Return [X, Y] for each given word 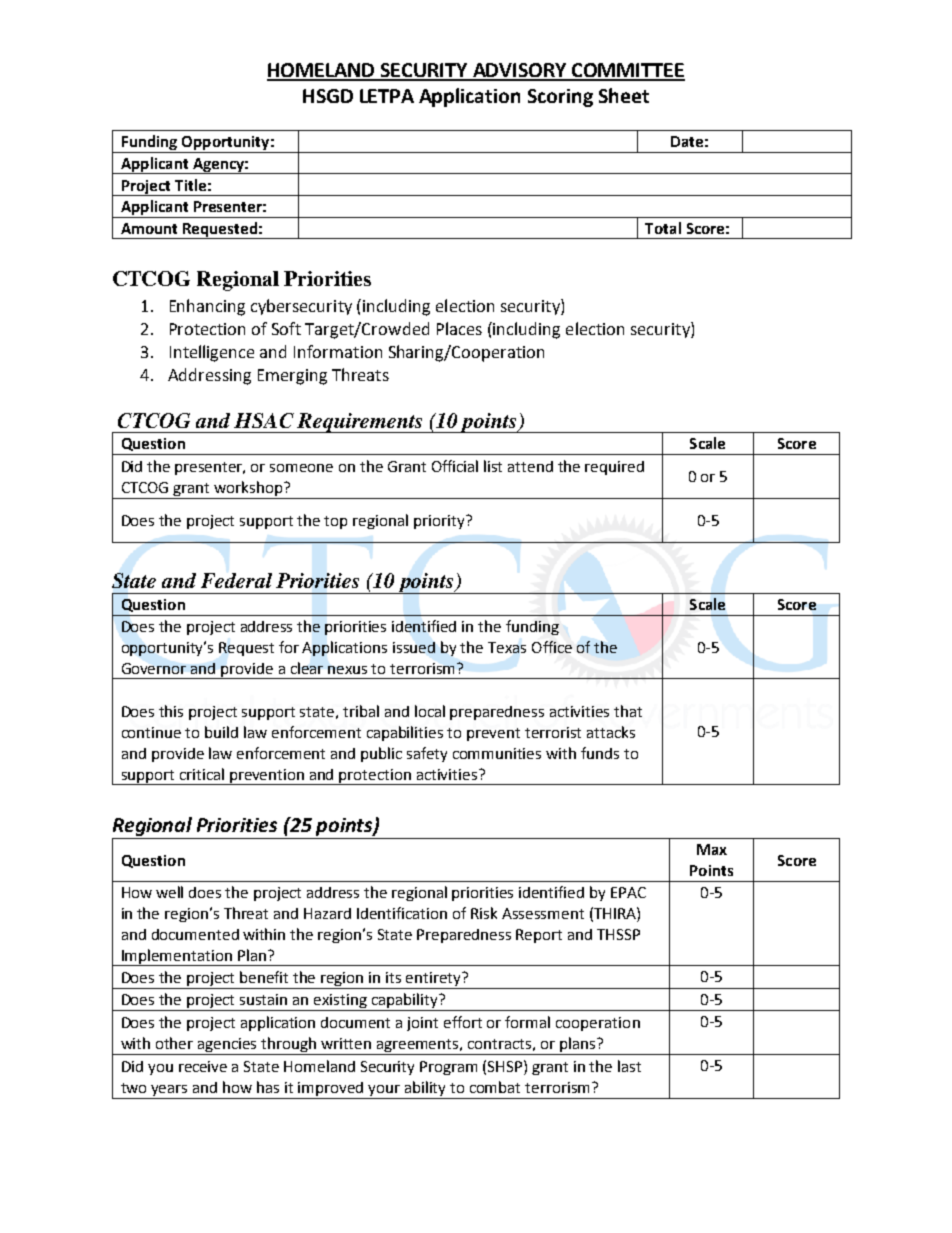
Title [190, 185]
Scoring [560, 98]
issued [414, 647]
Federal [236, 580]
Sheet [624, 95]
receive [203, 1066]
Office [552, 647]
